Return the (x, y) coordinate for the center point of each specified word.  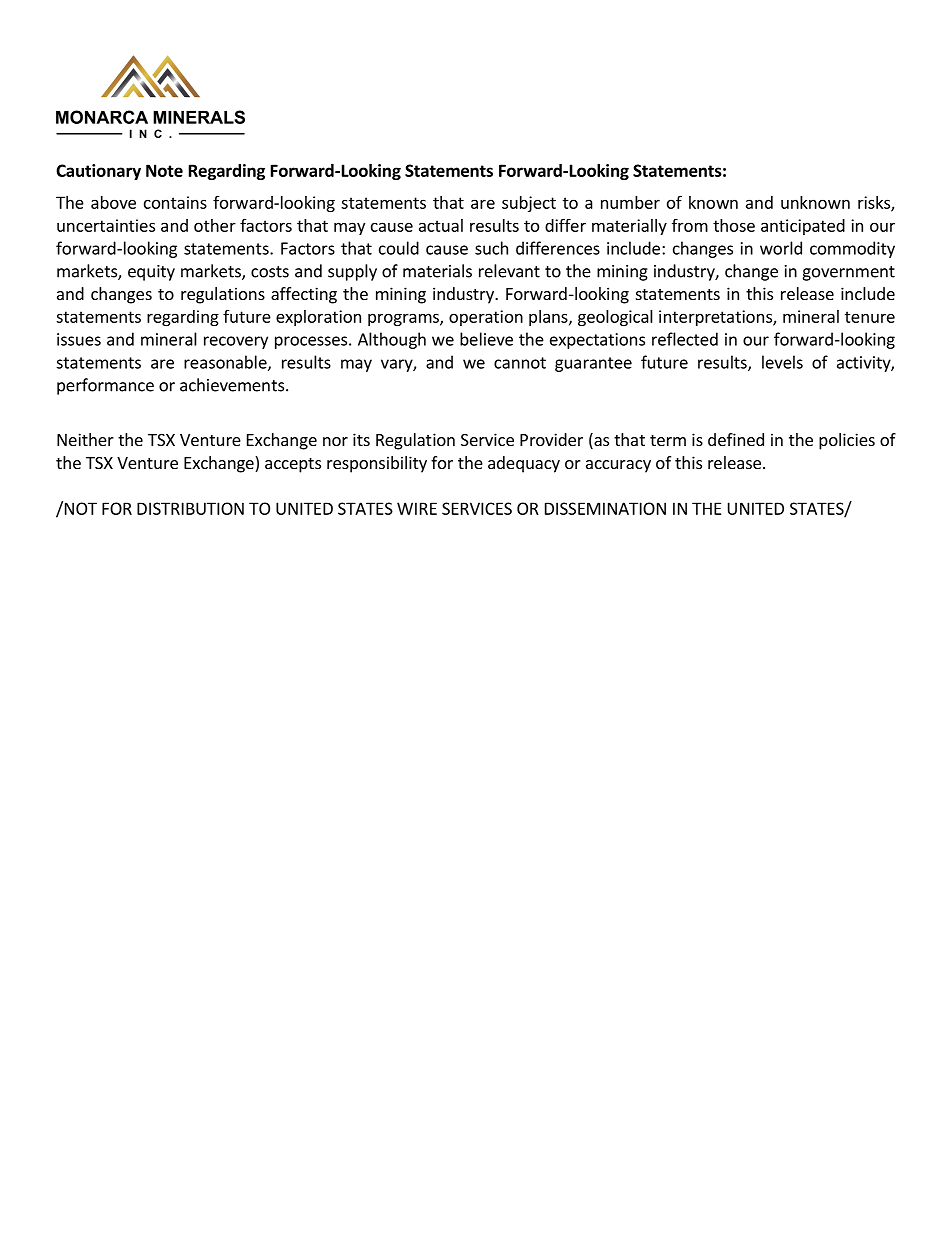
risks (875, 203)
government (848, 273)
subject (529, 204)
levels (782, 362)
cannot (520, 363)
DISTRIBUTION (190, 508)
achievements (232, 385)
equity (151, 273)
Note (164, 170)
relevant (509, 271)
